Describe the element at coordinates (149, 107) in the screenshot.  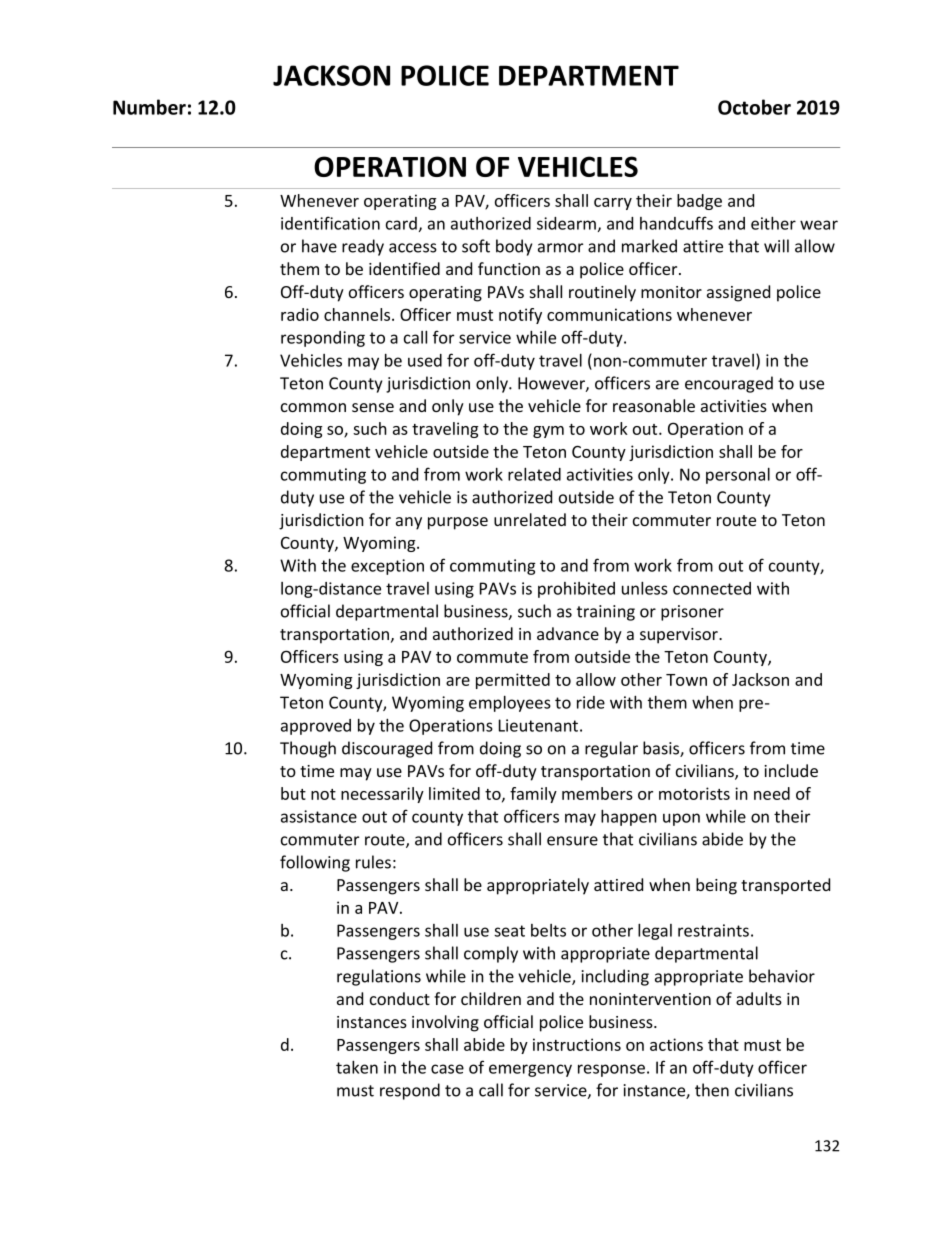
I see `Number` at that location.
